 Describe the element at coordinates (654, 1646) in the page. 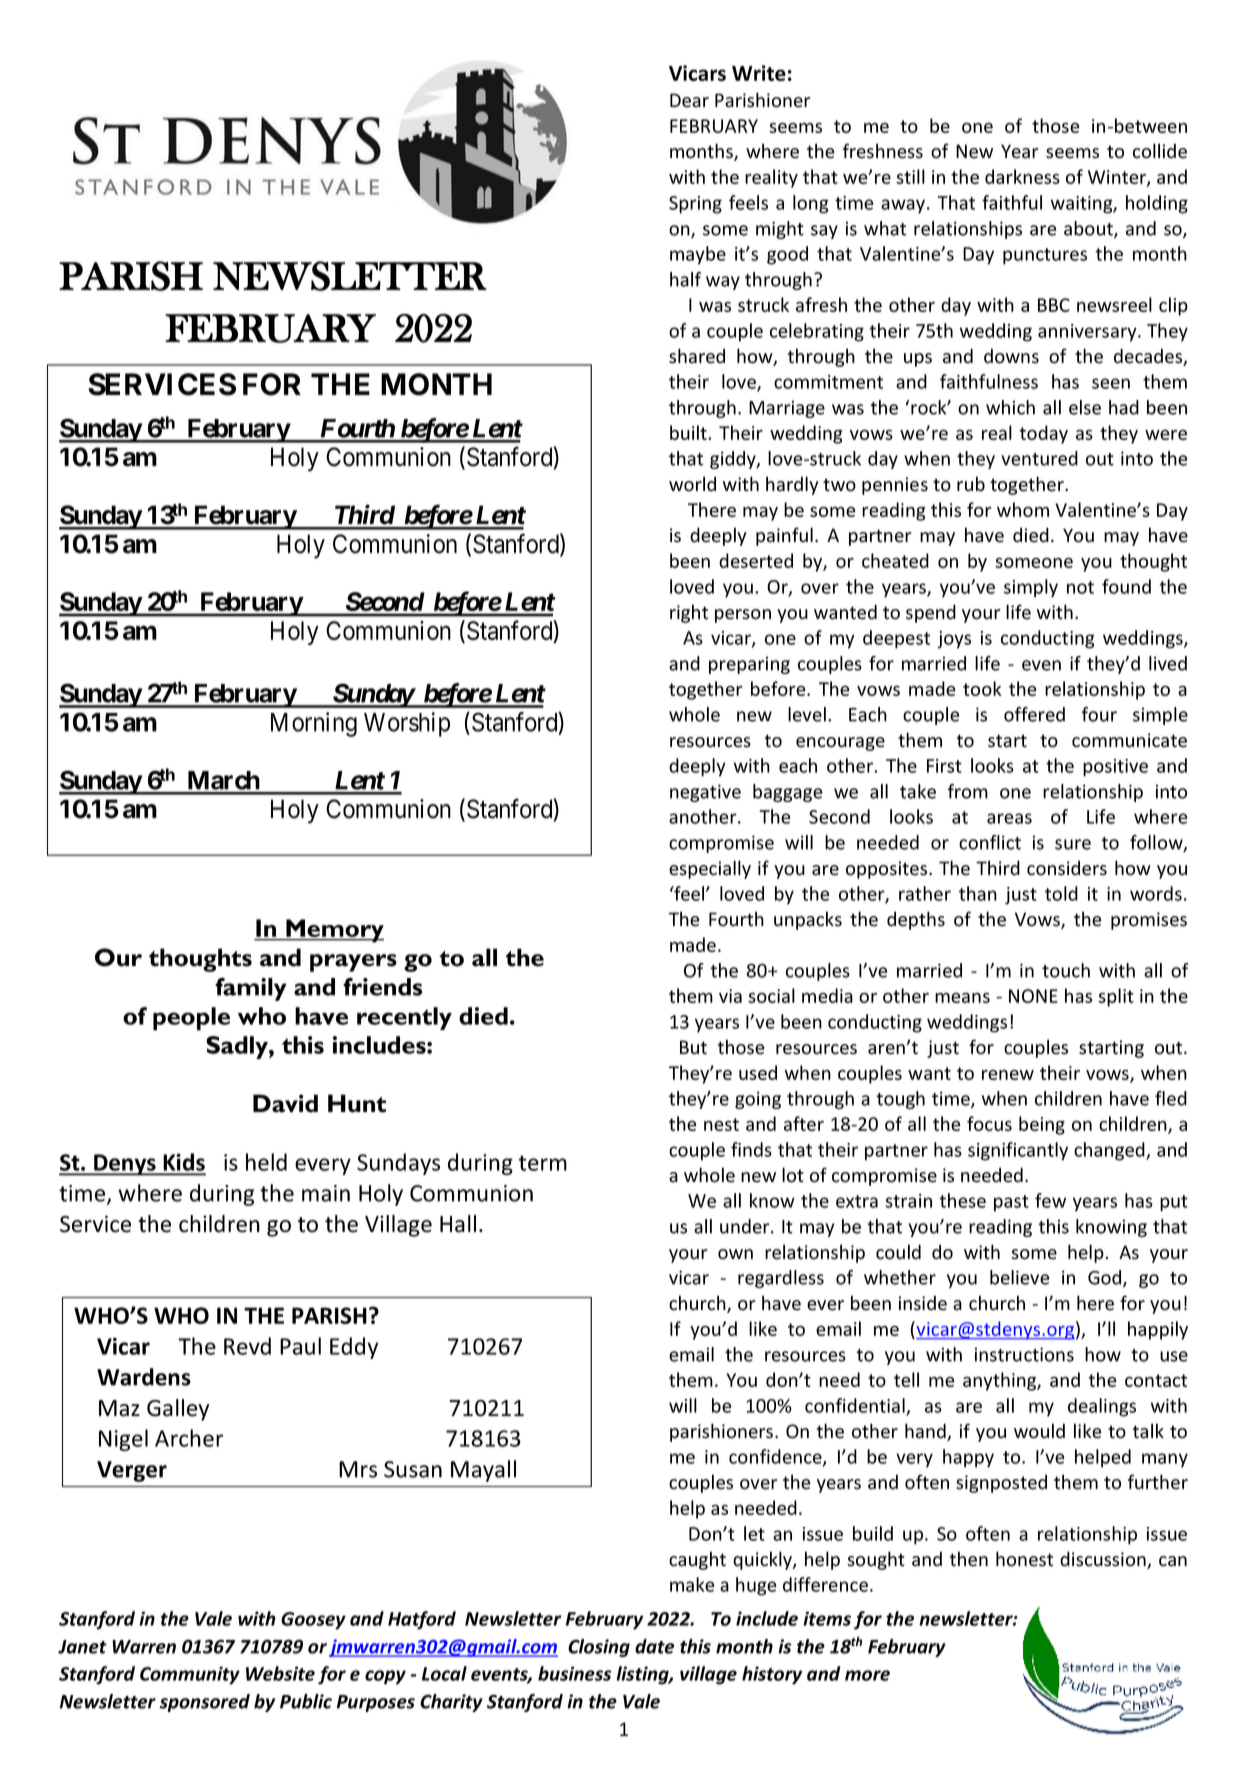

I see `date` at that location.
